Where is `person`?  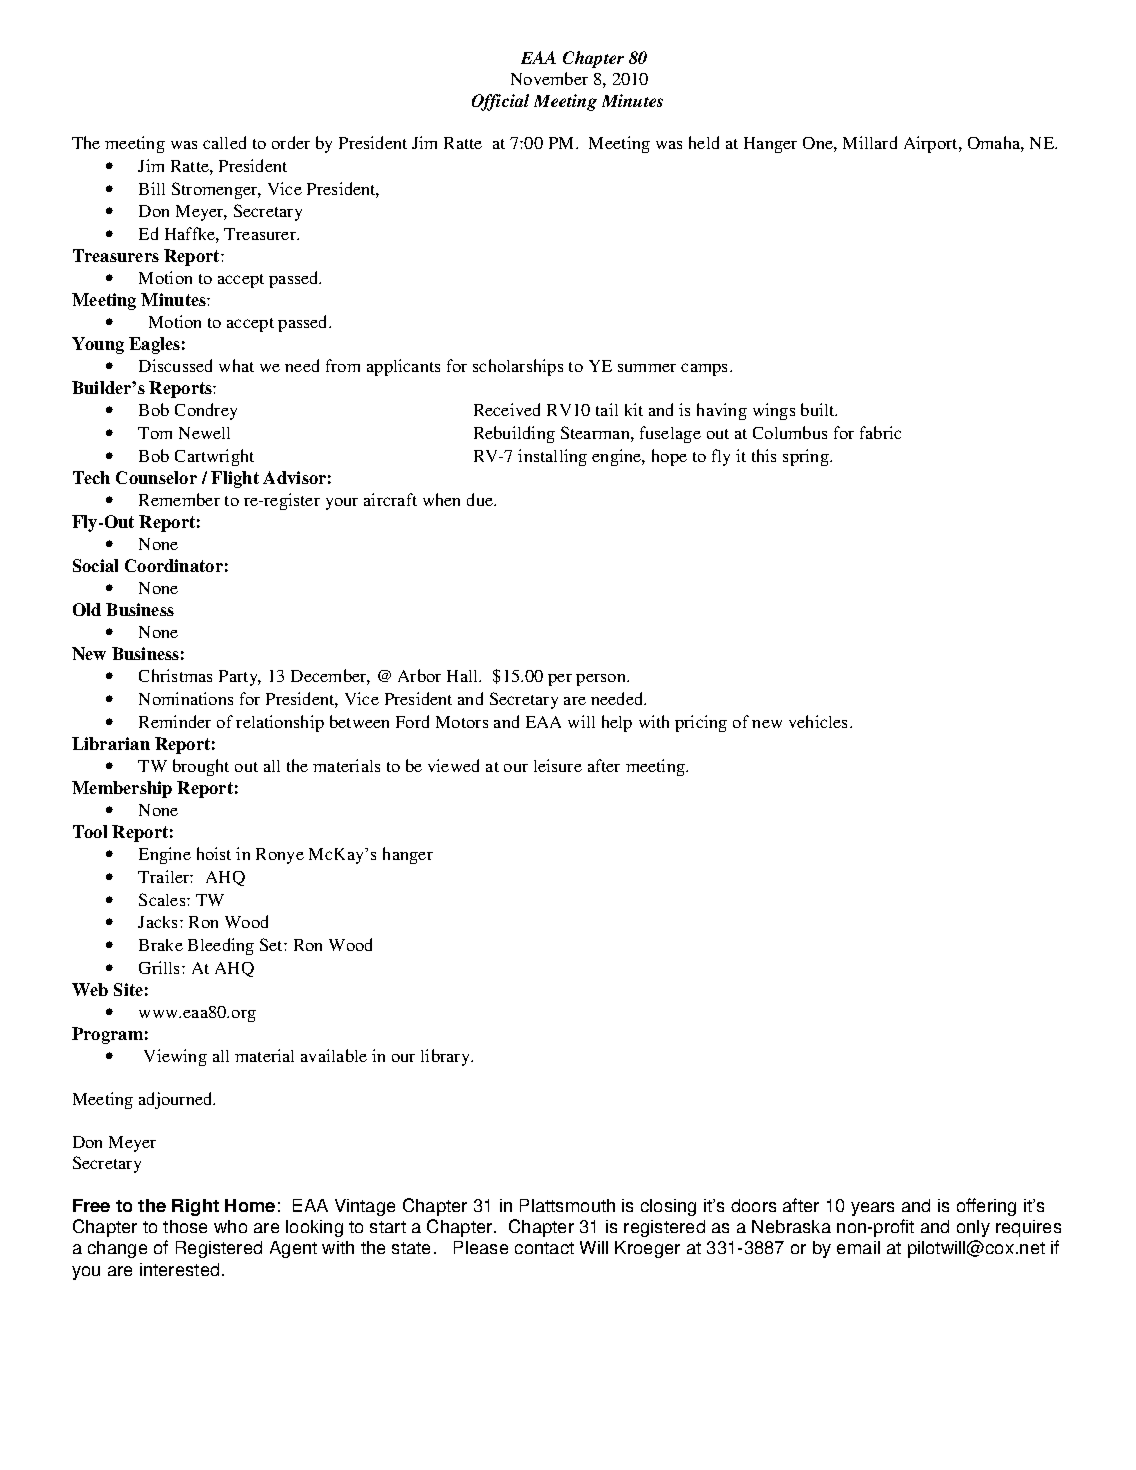 person is located at coordinates (602, 680).
